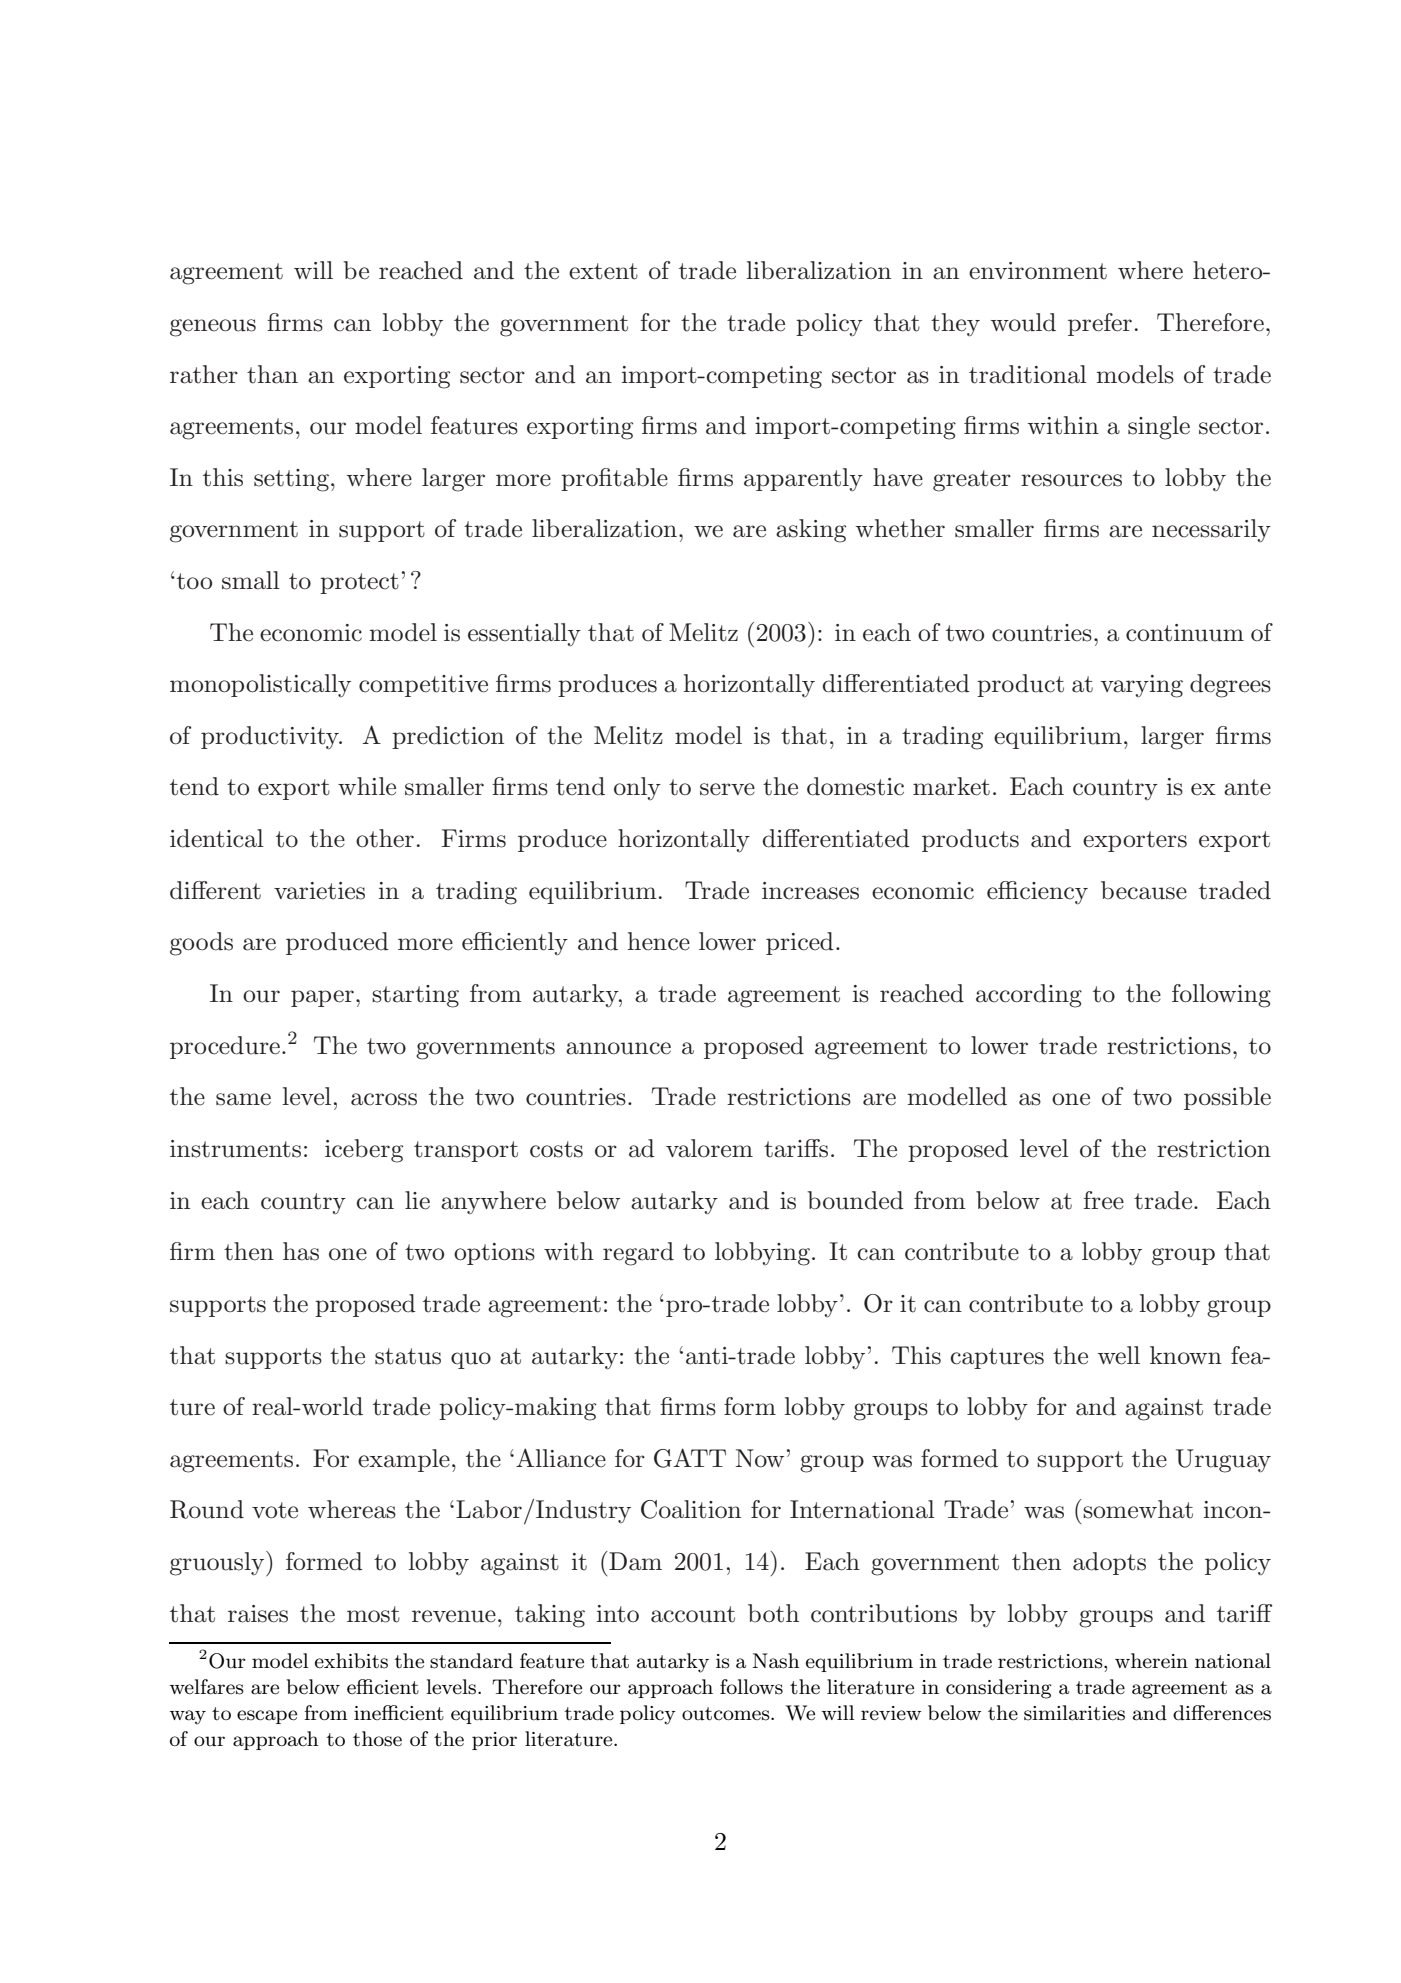 This document has width=1401, height=1983. I want to click on prefer, so click(1100, 324).
